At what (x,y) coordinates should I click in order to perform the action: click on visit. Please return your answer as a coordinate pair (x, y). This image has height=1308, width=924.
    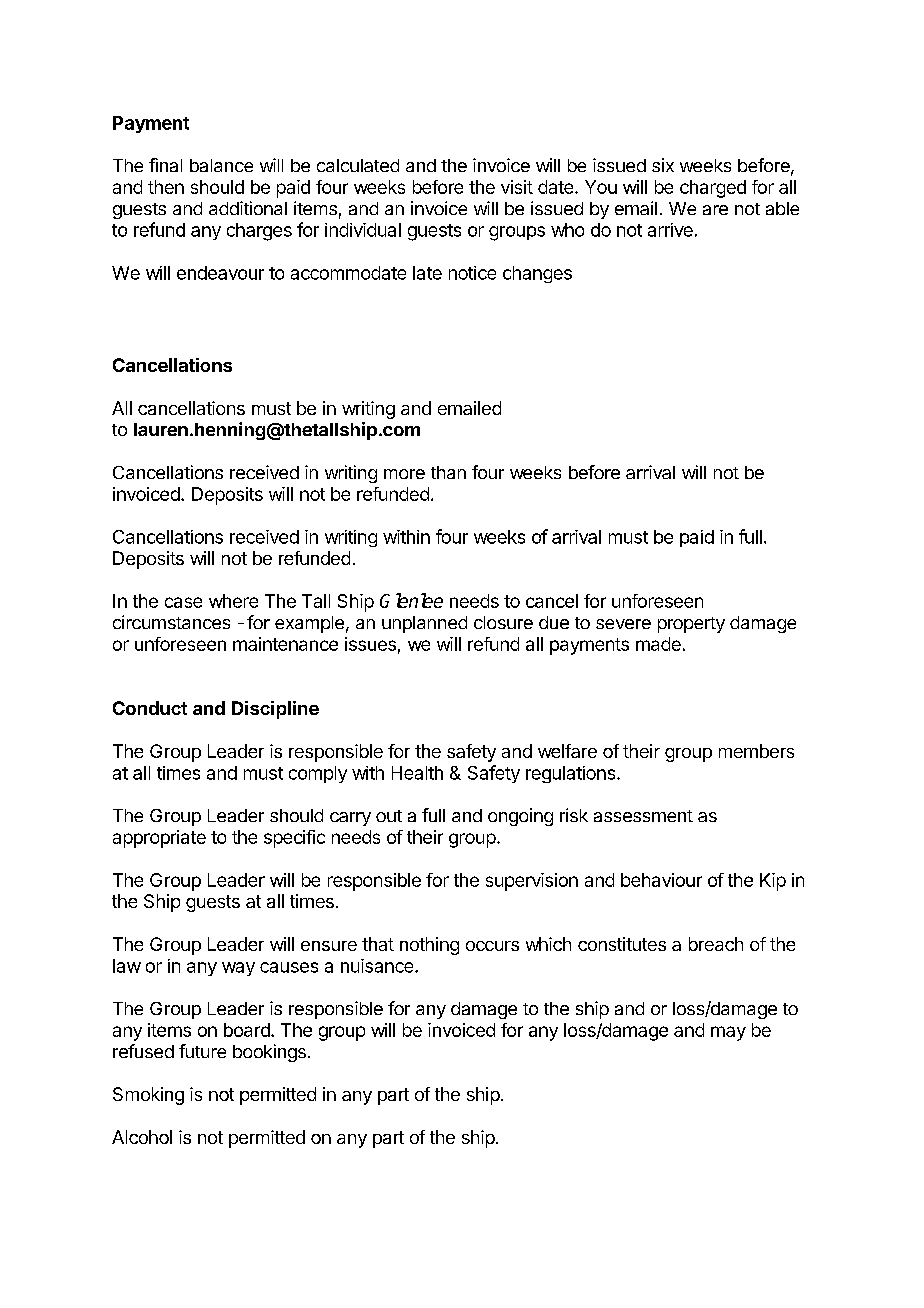
    Looking at the image, I should click on (517, 187).
